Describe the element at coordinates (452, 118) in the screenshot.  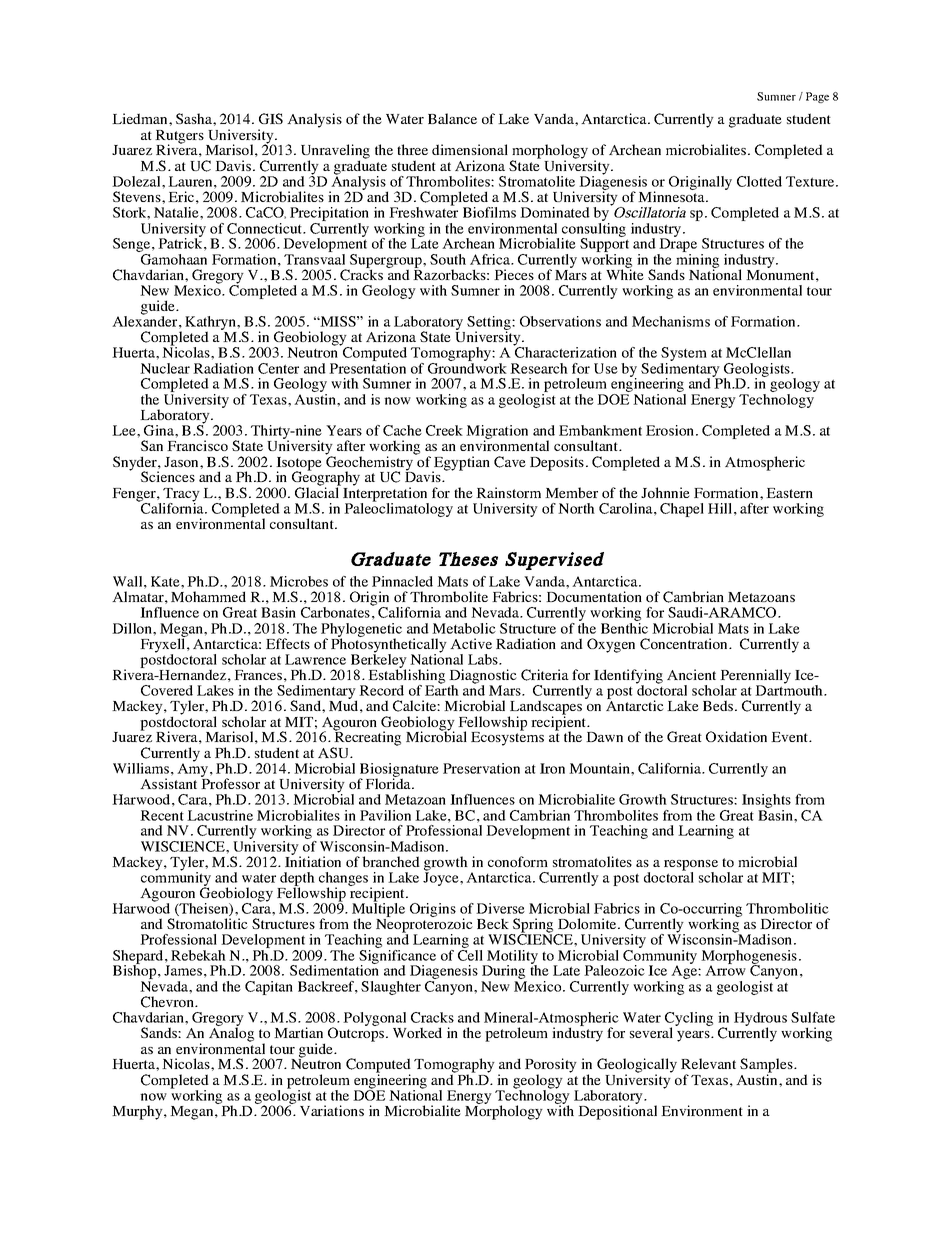
I see `Balance` at that location.
